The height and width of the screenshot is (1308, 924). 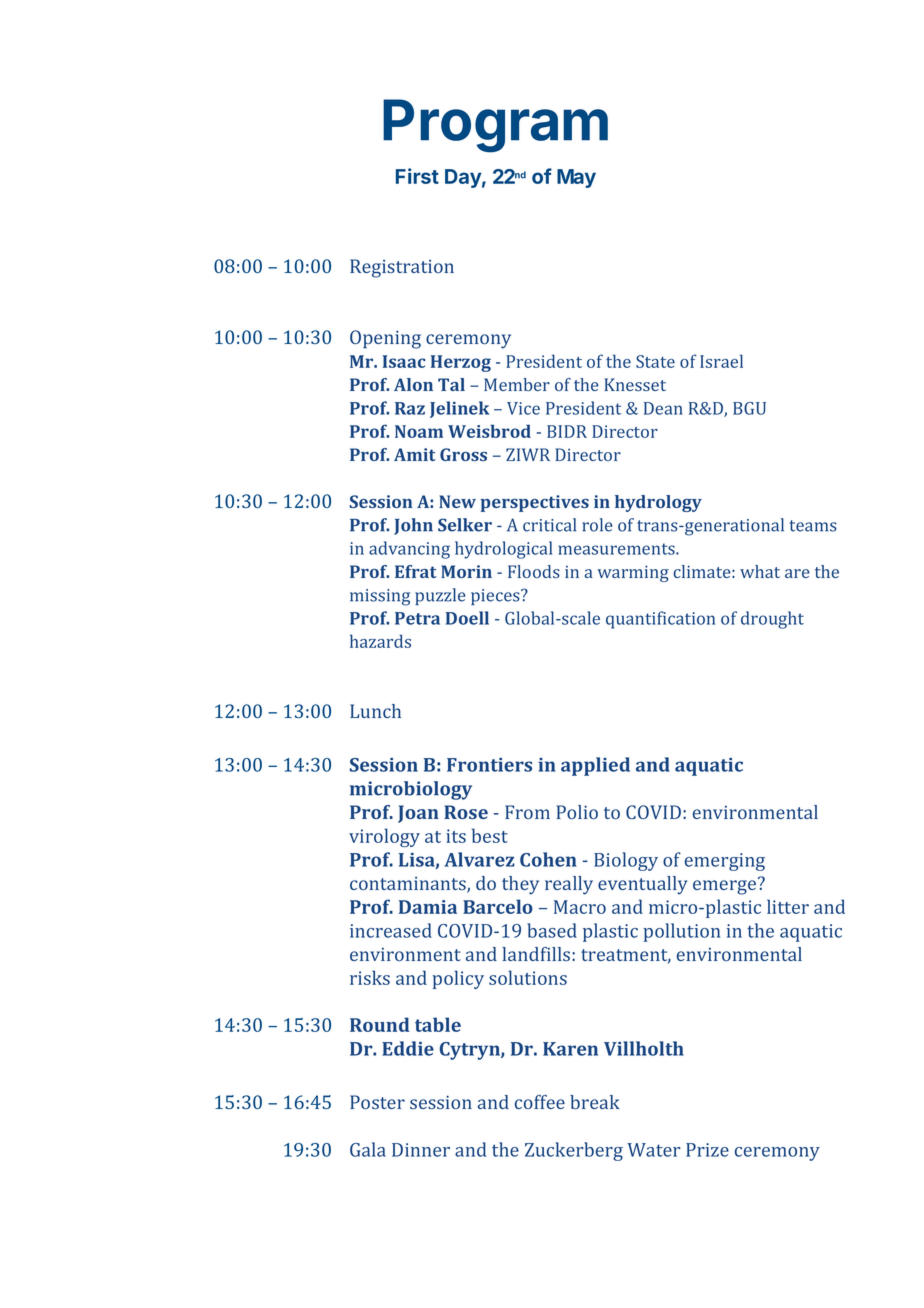 I want to click on really, so click(x=569, y=885).
